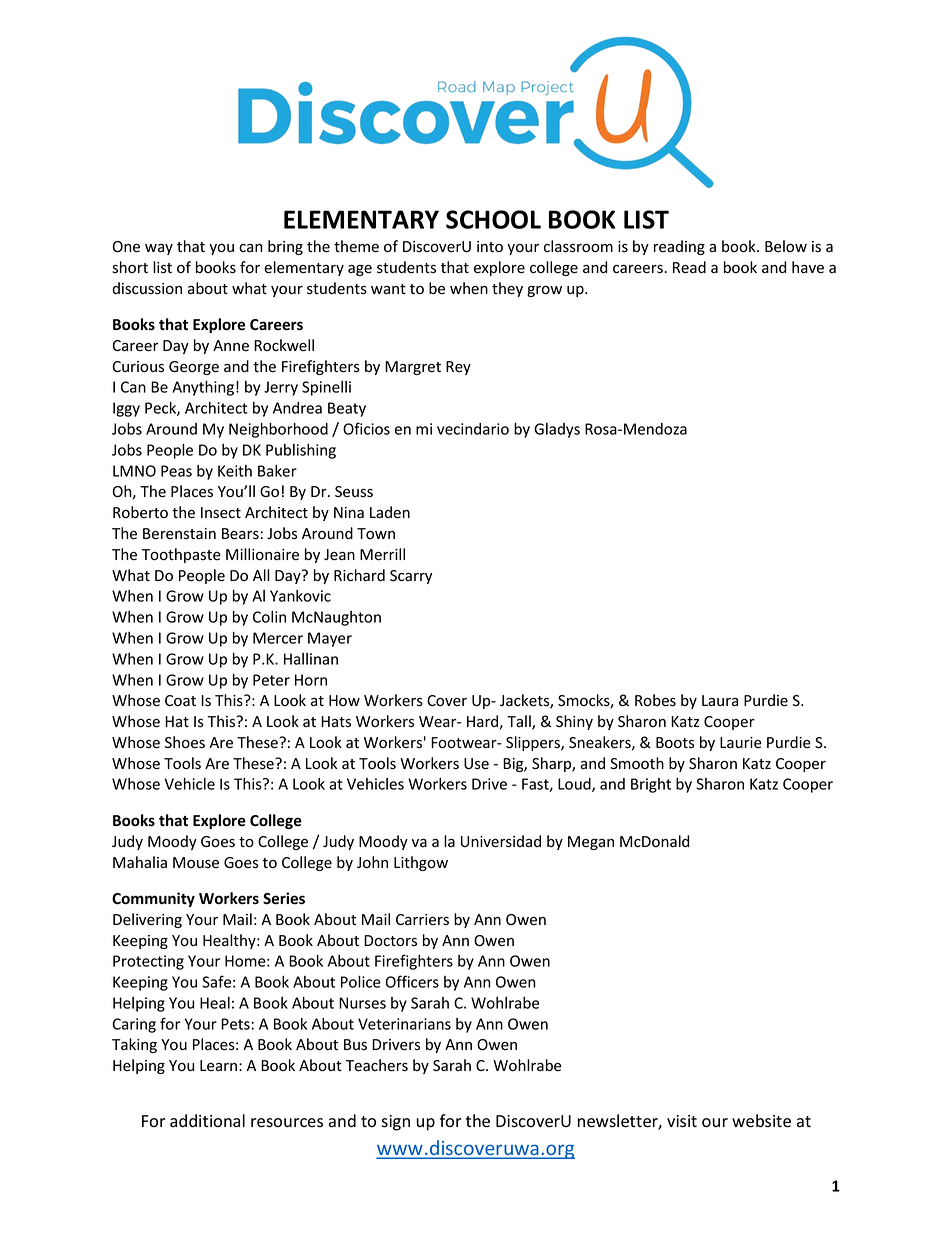 The image size is (952, 1233). Describe the element at coordinates (196, 863) in the page. I see `Mouse` at that location.
